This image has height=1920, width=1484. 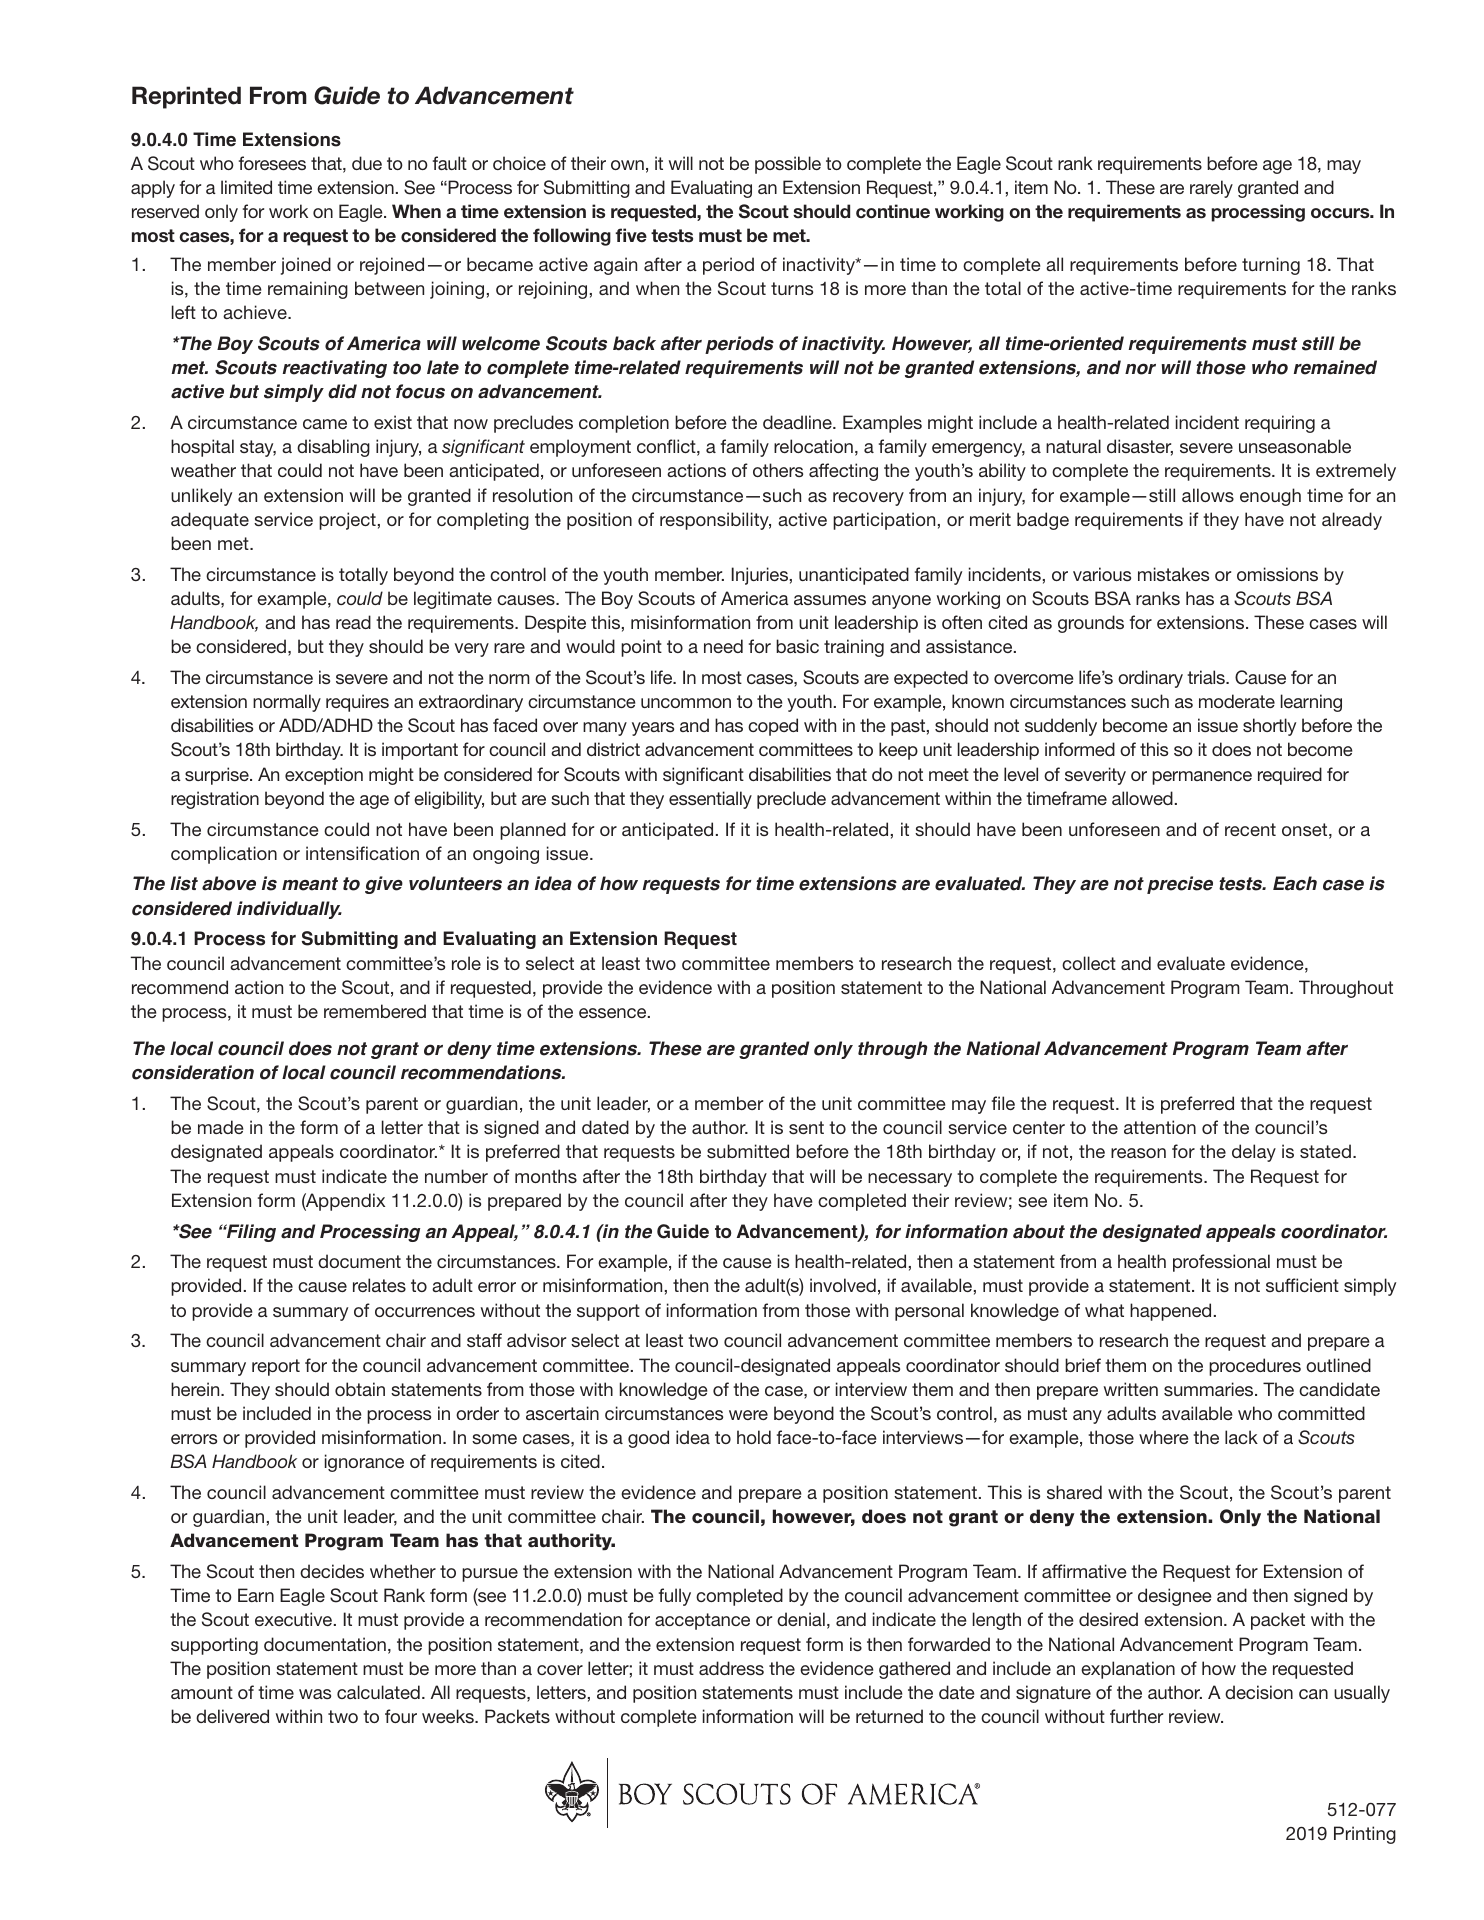 I want to click on possible, so click(x=788, y=165).
